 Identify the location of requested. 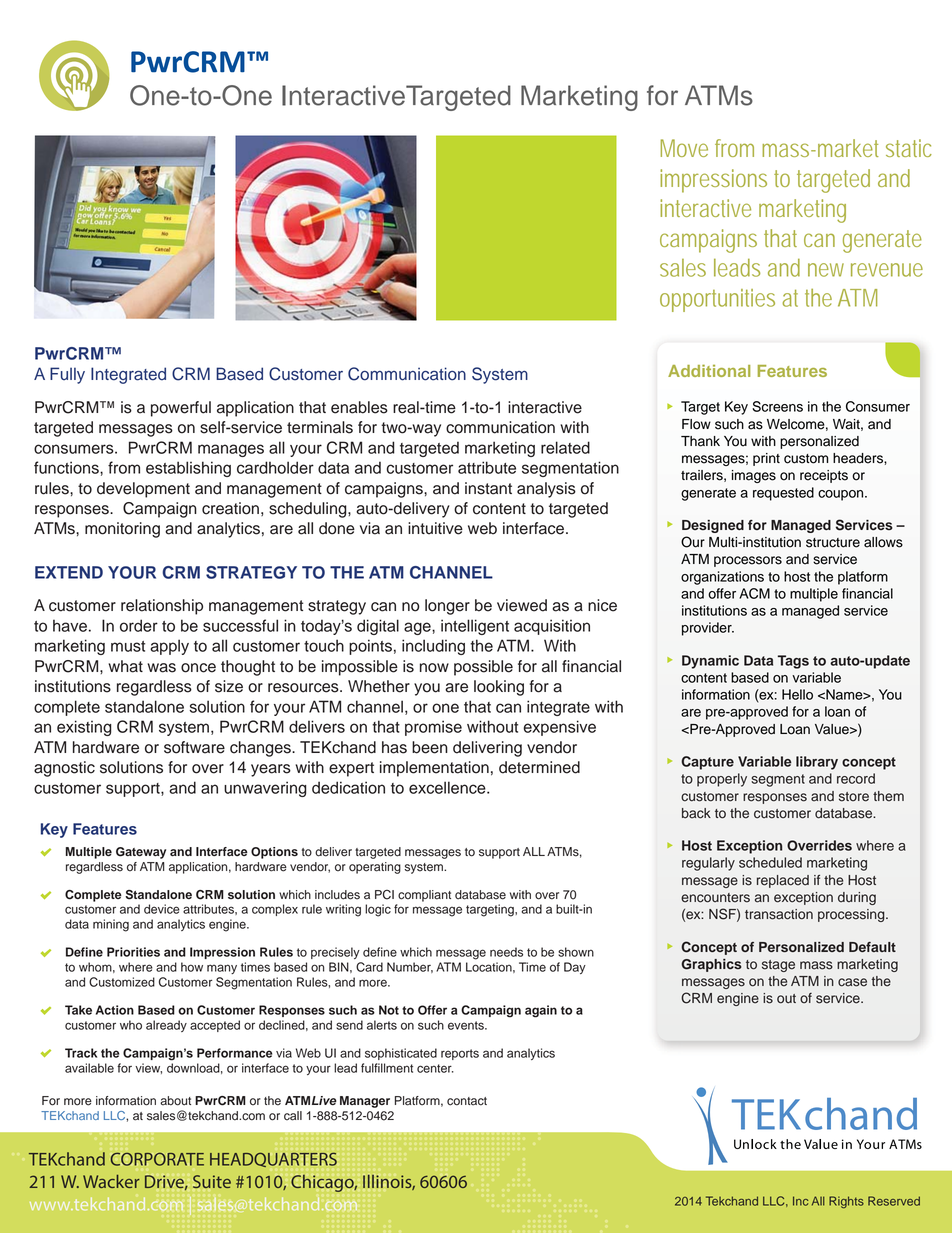
(783, 494).
